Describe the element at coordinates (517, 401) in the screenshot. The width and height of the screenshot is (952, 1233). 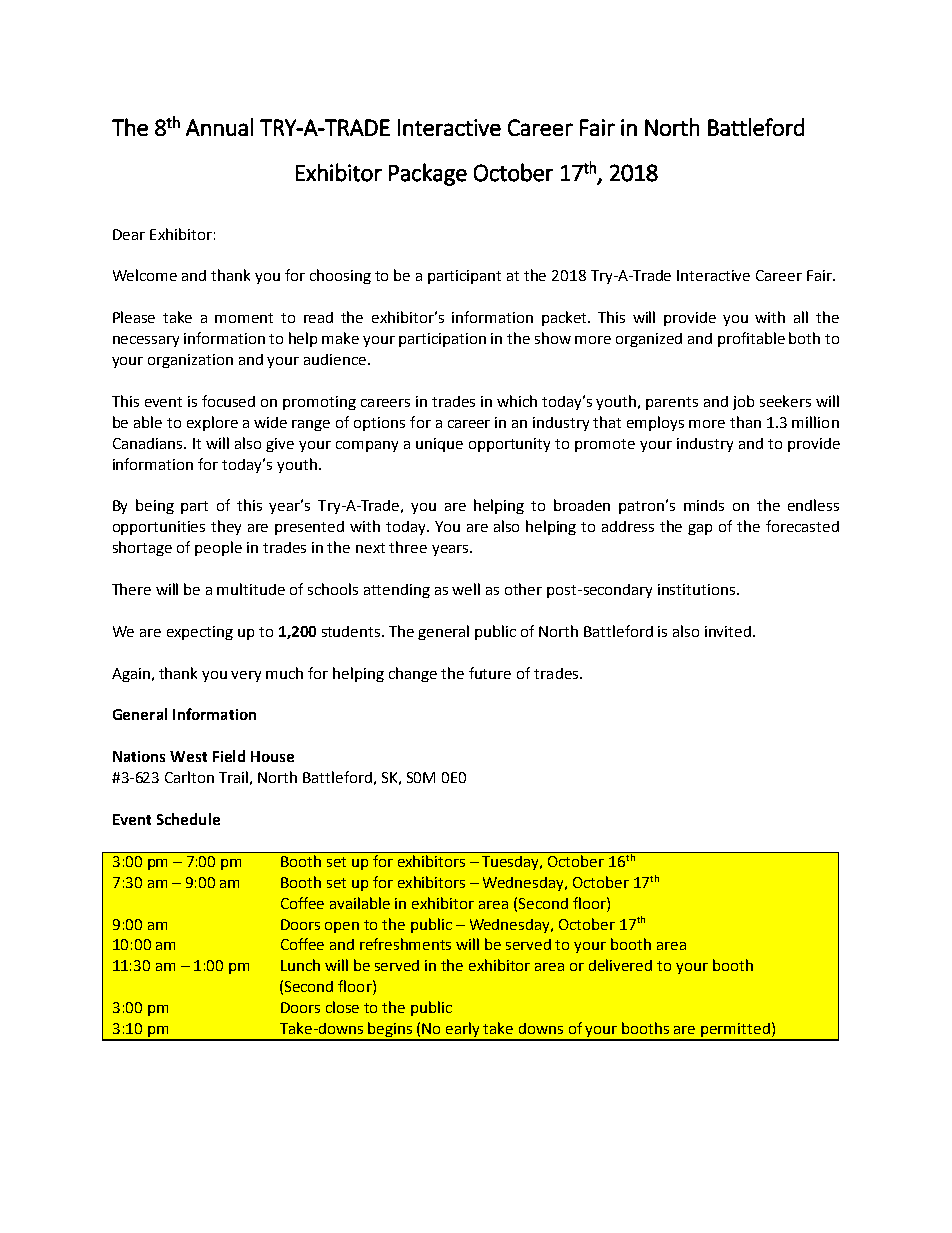
I see `which` at that location.
